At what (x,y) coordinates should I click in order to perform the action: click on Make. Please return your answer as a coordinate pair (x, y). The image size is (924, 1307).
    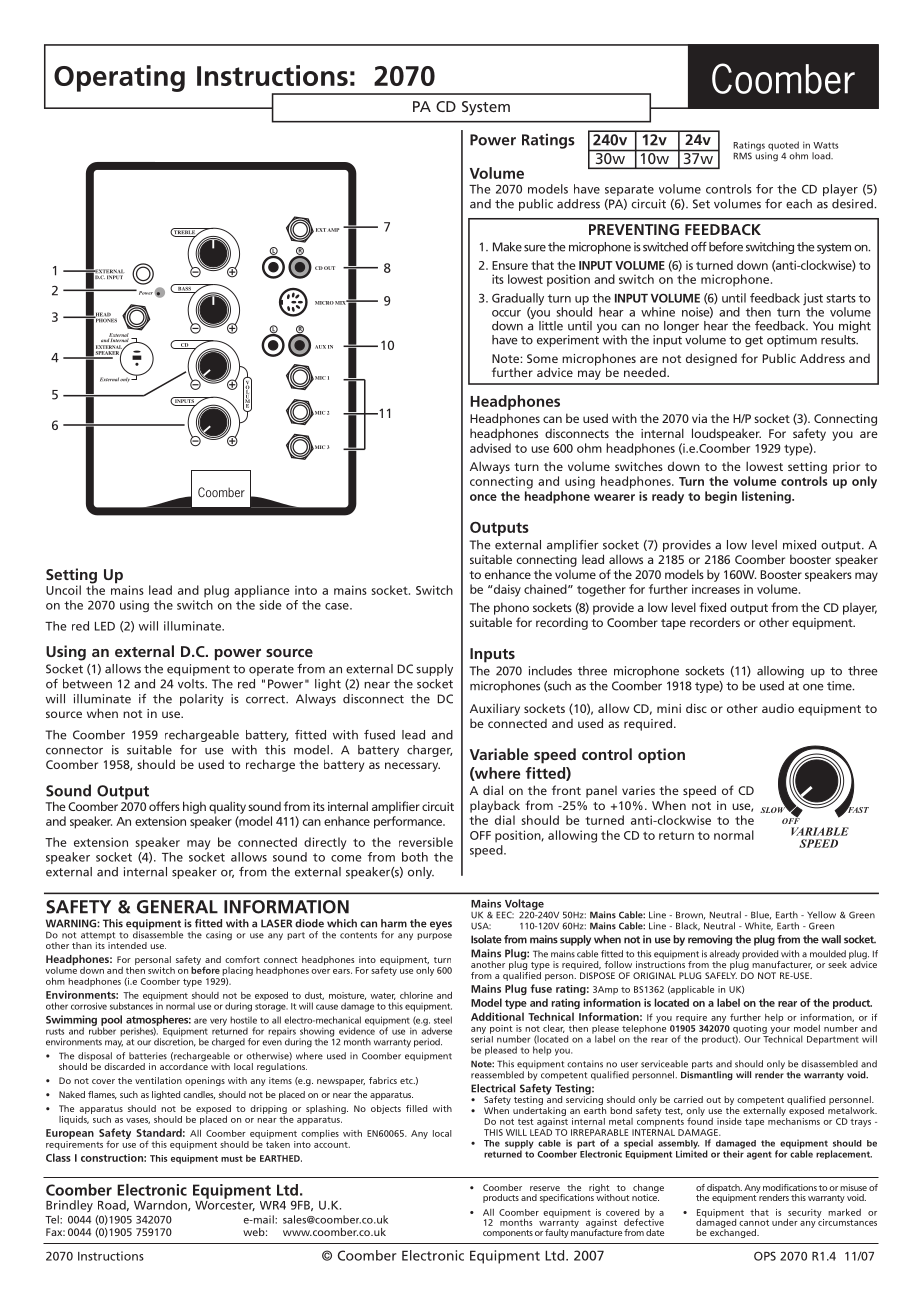
    Looking at the image, I should click on (507, 247).
